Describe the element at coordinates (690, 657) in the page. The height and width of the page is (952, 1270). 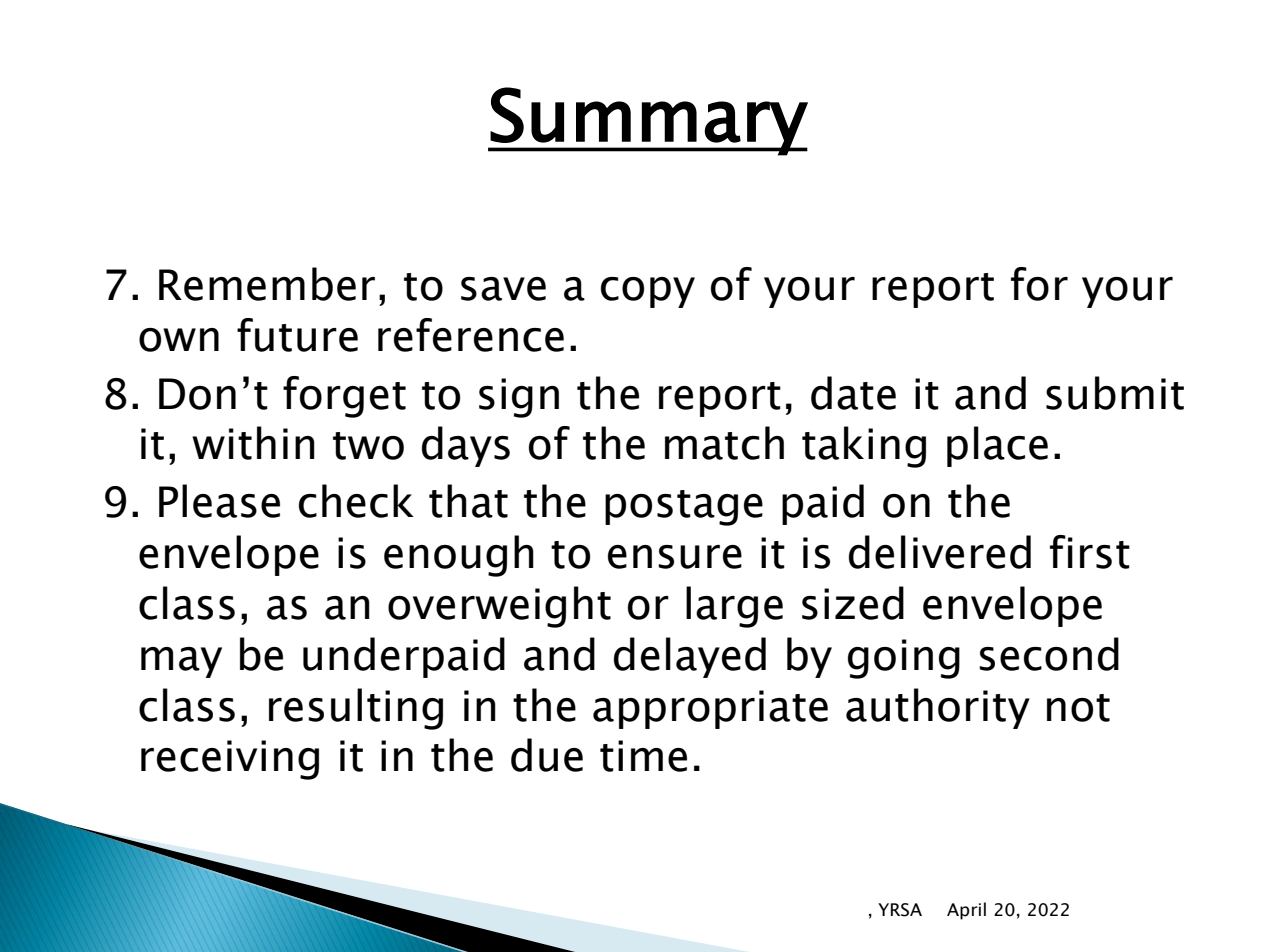
I see `delayed` at that location.
